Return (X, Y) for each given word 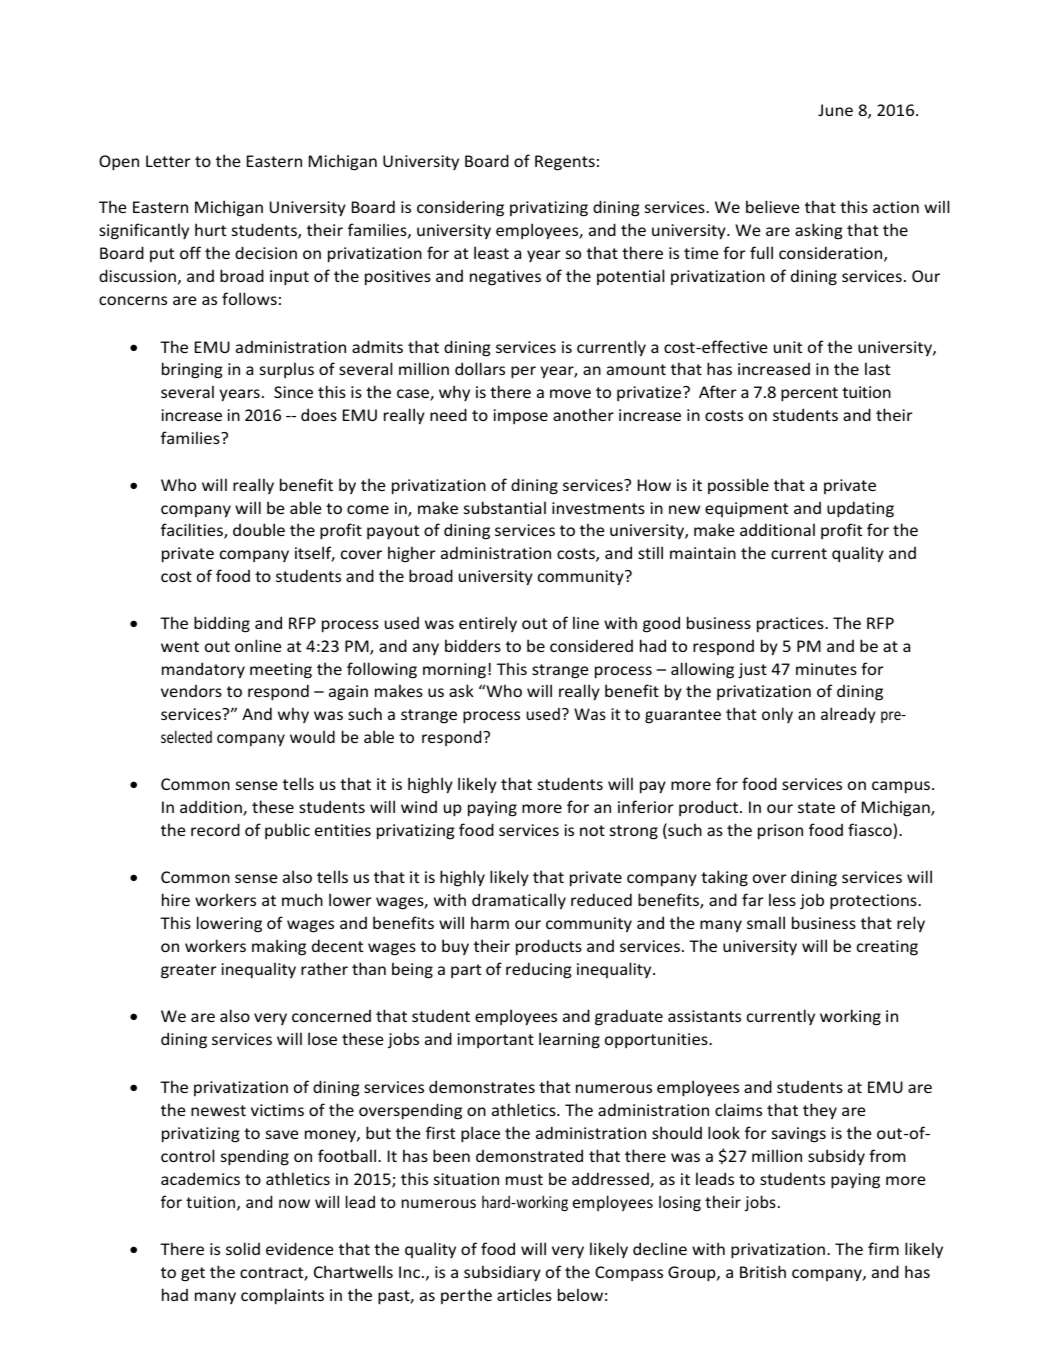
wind (419, 807)
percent (809, 394)
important (496, 1040)
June (835, 110)
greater (189, 971)
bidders (473, 645)
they (820, 1111)
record (215, 829)
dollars (480, 368)
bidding (222, 624)
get (193, 1274)
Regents (565, 163)
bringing (192, 370)
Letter (168, 161)
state (816, 807)
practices (791, 625)
